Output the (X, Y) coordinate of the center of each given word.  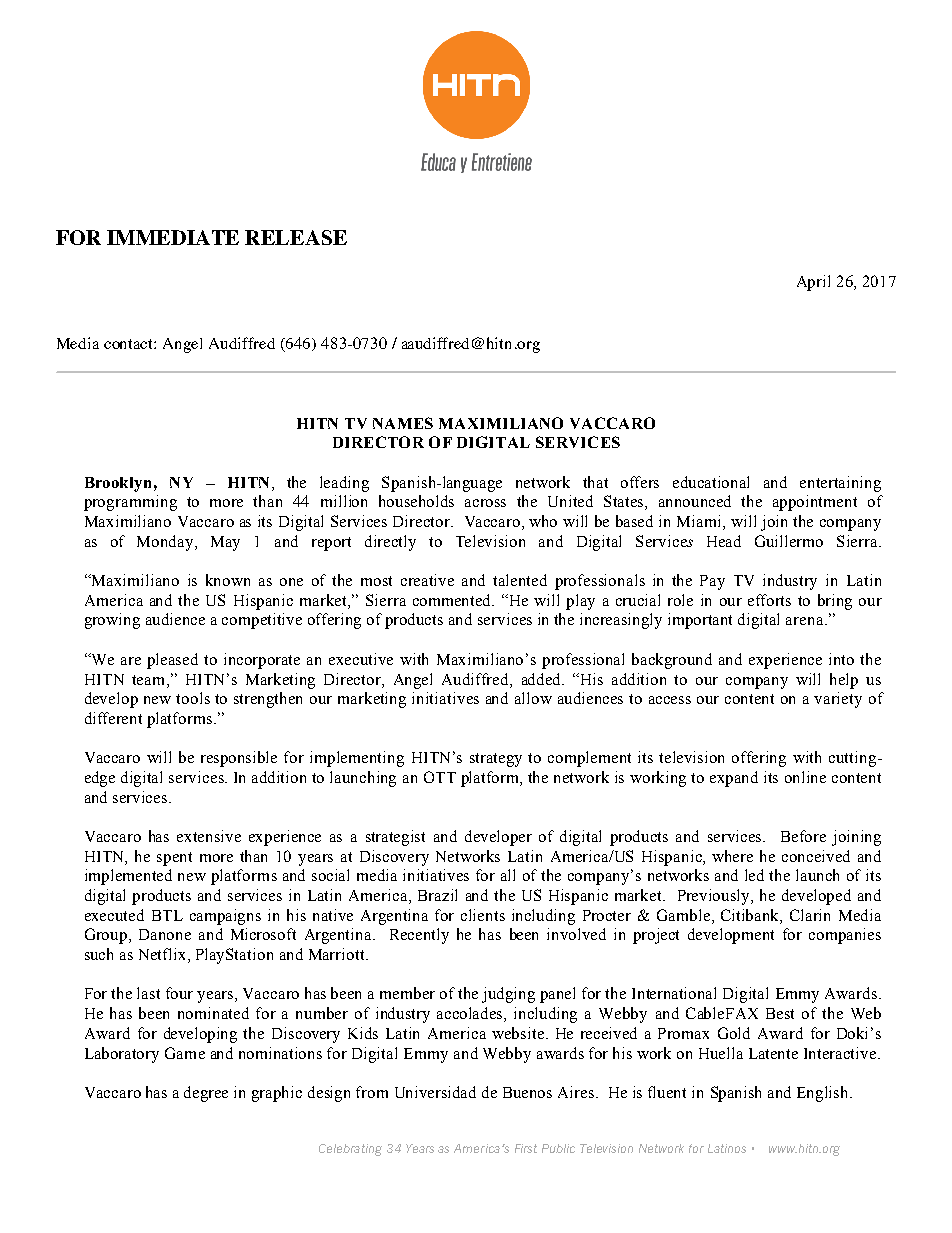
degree (206, 1094)
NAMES (403, 423)
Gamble (685, 915)
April (813, 283)
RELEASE (296, 237)
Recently (419, 936)
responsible (239, 759)
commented (453, 600)
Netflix (164, 955)
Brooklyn (118, 484)
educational (711, 482)
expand (734, 779)
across (485, 503)
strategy (496, 760)
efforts (769, 600)
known (228, 580)
